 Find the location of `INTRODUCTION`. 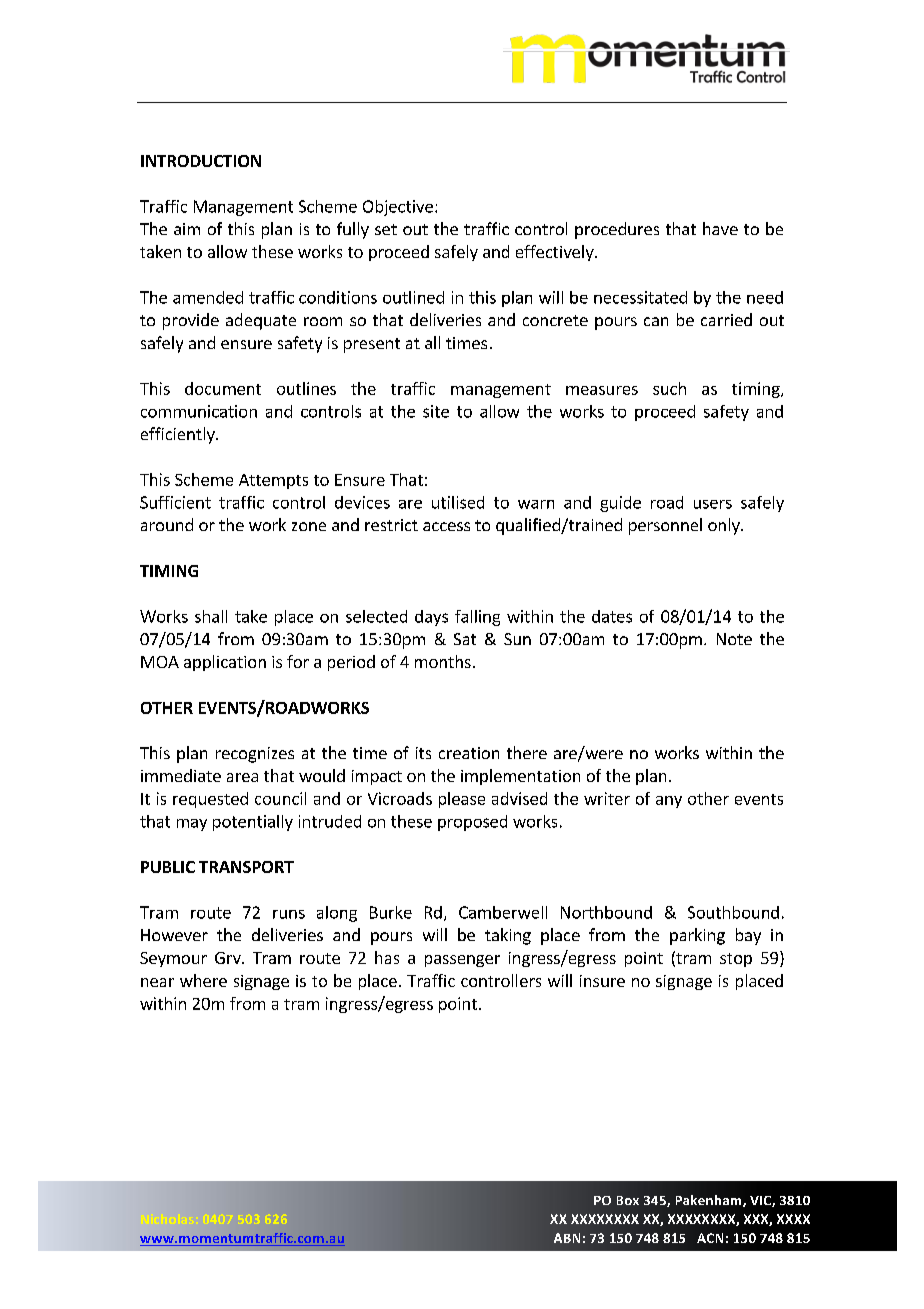

INTRODUCTION is located at coordinates (201, 161).
